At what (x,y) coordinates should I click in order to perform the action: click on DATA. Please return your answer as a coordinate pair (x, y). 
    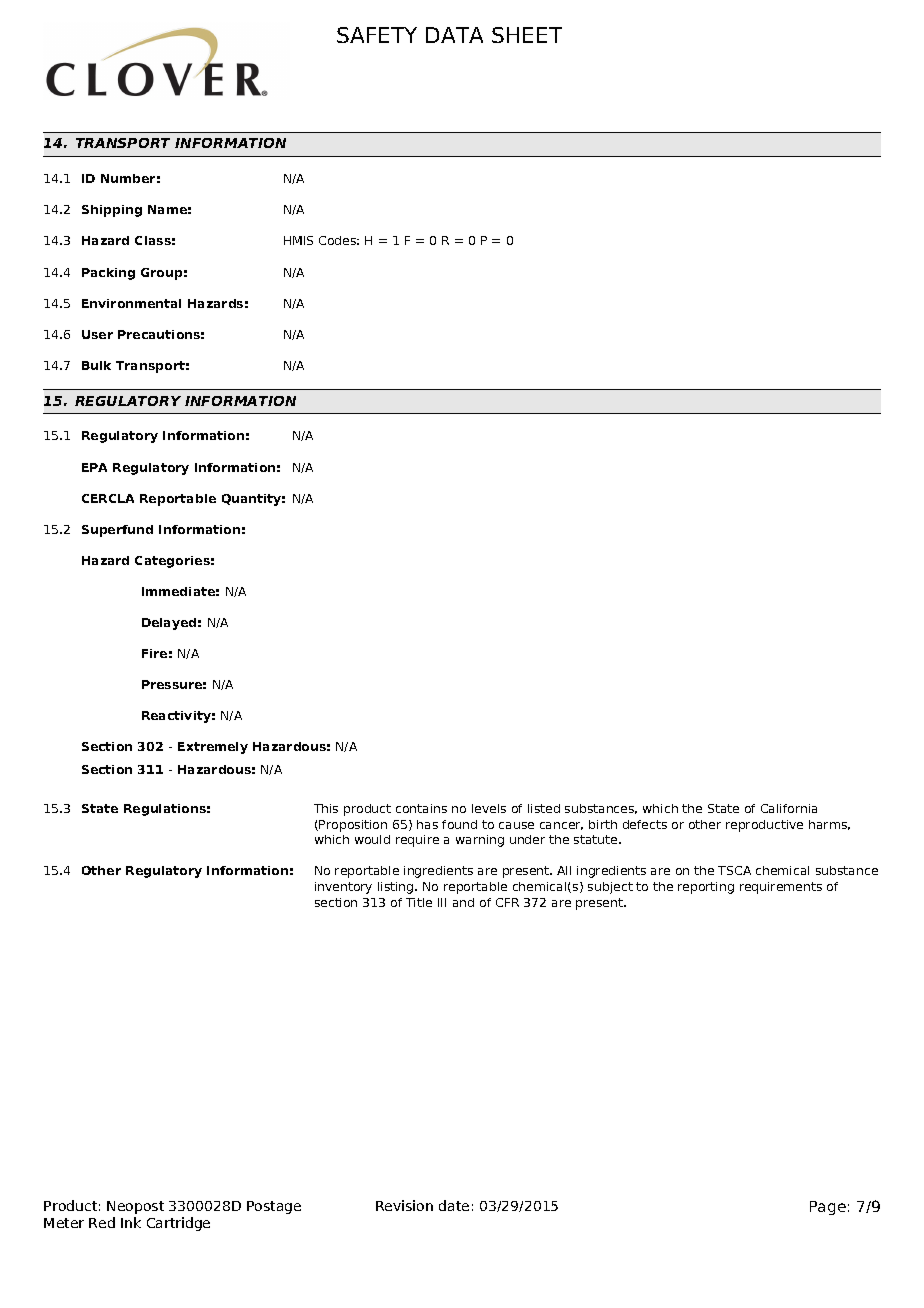
    Looking at the image, I should click on (454, 35).
